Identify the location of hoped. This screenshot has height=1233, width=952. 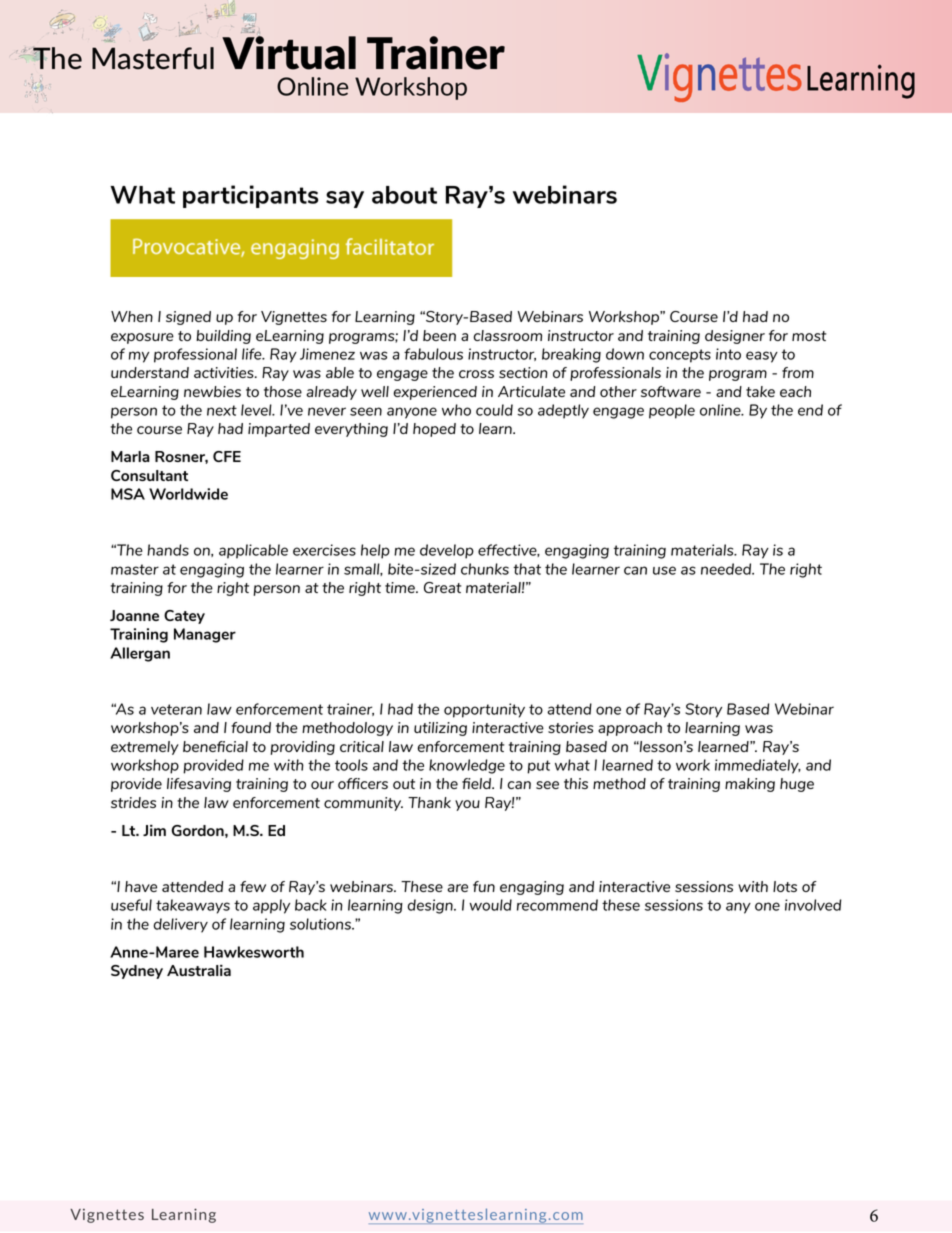
(434, 430).
